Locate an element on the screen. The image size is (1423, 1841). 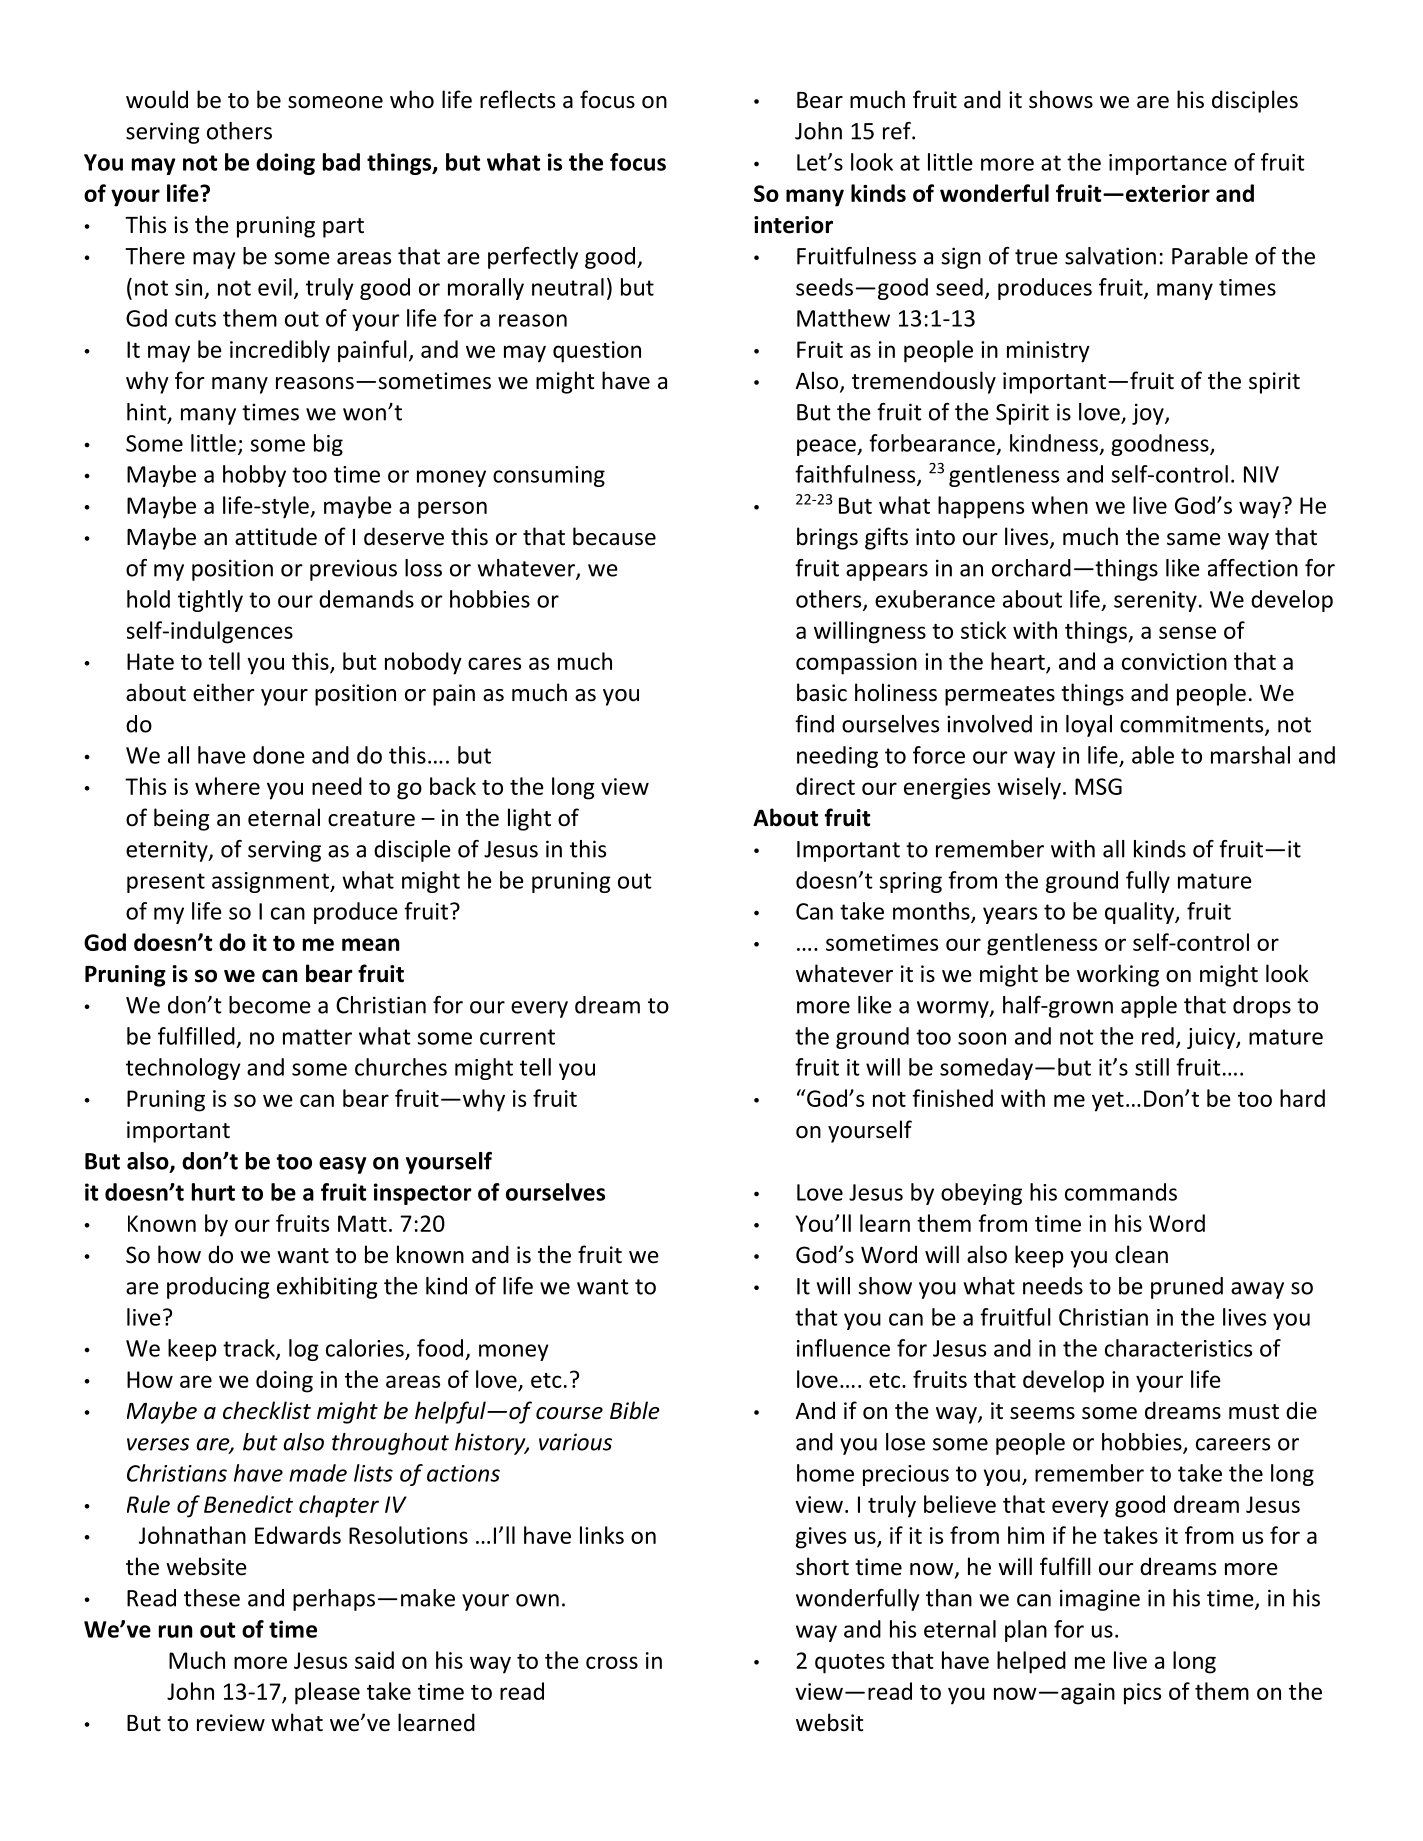
interior is located at coordinates (793, 225).
